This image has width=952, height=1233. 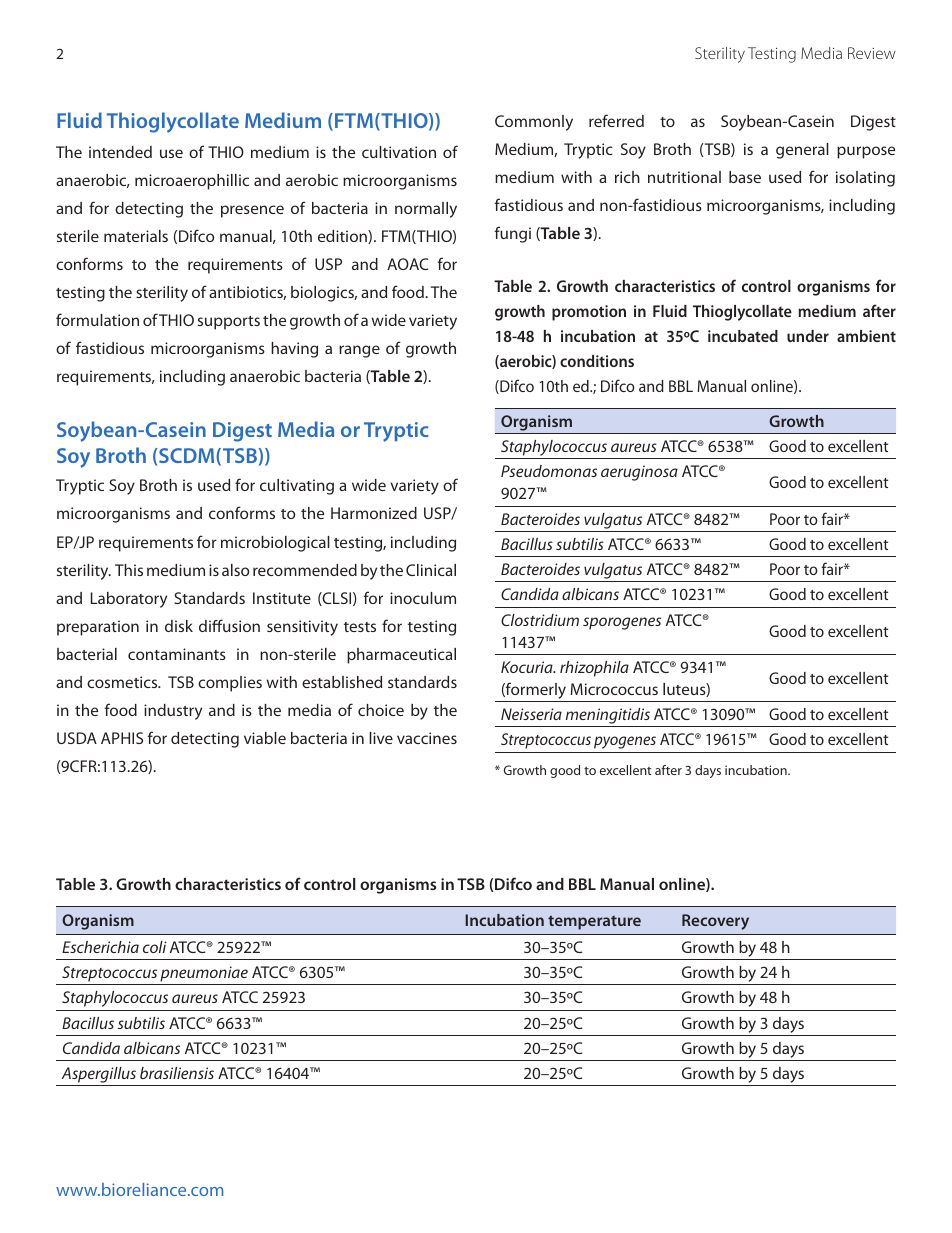 What do you see at coordinates (639, 473) in the image?
I see `aeruginosa` at bounding box center [639, 473].
